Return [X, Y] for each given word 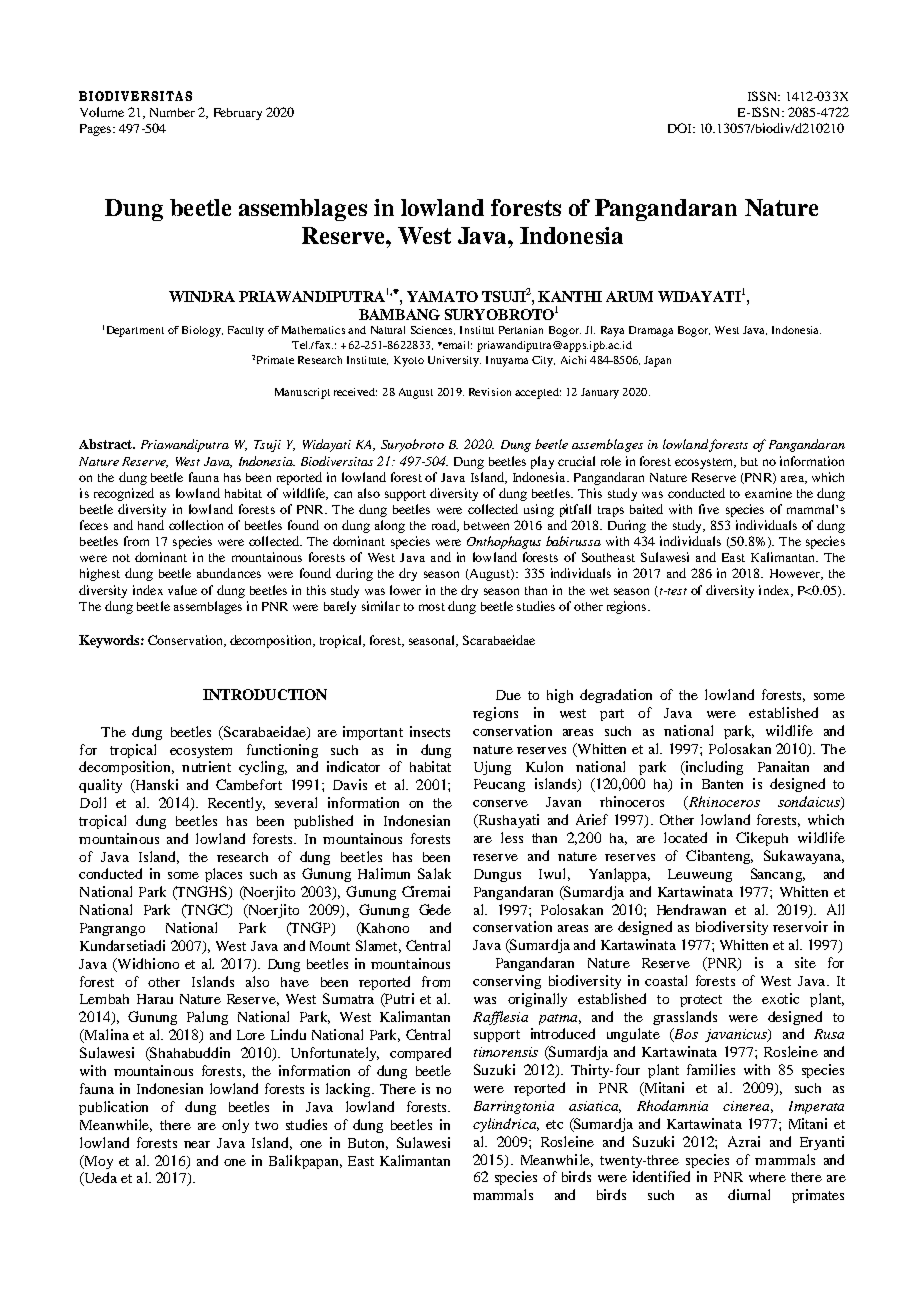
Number [172, 112]
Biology [202, 331]
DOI [681, 128]
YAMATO [442, 296]
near [197, 1144]
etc [554, 1124]
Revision [490, 392]
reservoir [800, 926]
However [796, 574]
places [223, 875]
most [432, 607]
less [512, 837]
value [182, 590]
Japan [657, 361]
